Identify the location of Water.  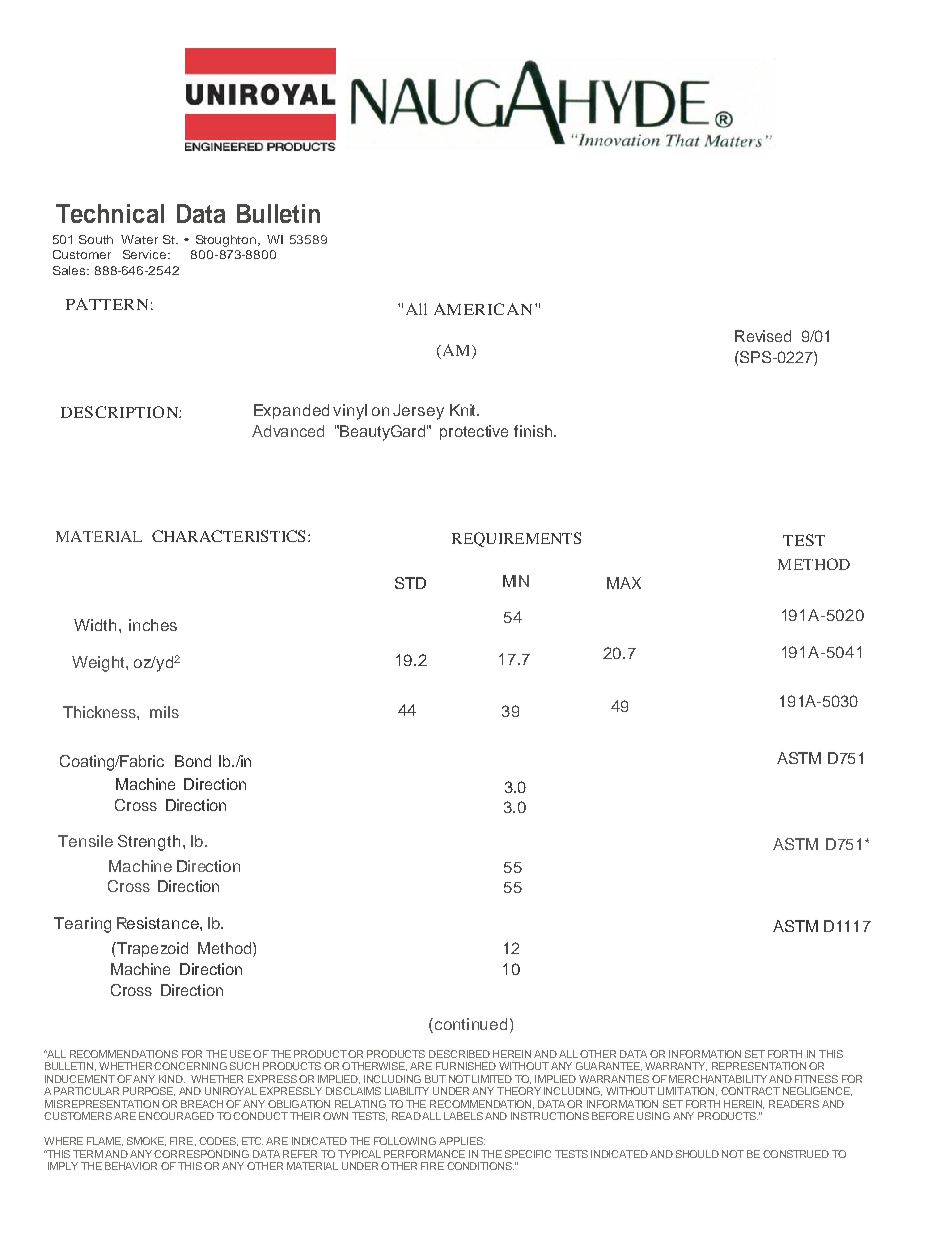
(139, 239).
